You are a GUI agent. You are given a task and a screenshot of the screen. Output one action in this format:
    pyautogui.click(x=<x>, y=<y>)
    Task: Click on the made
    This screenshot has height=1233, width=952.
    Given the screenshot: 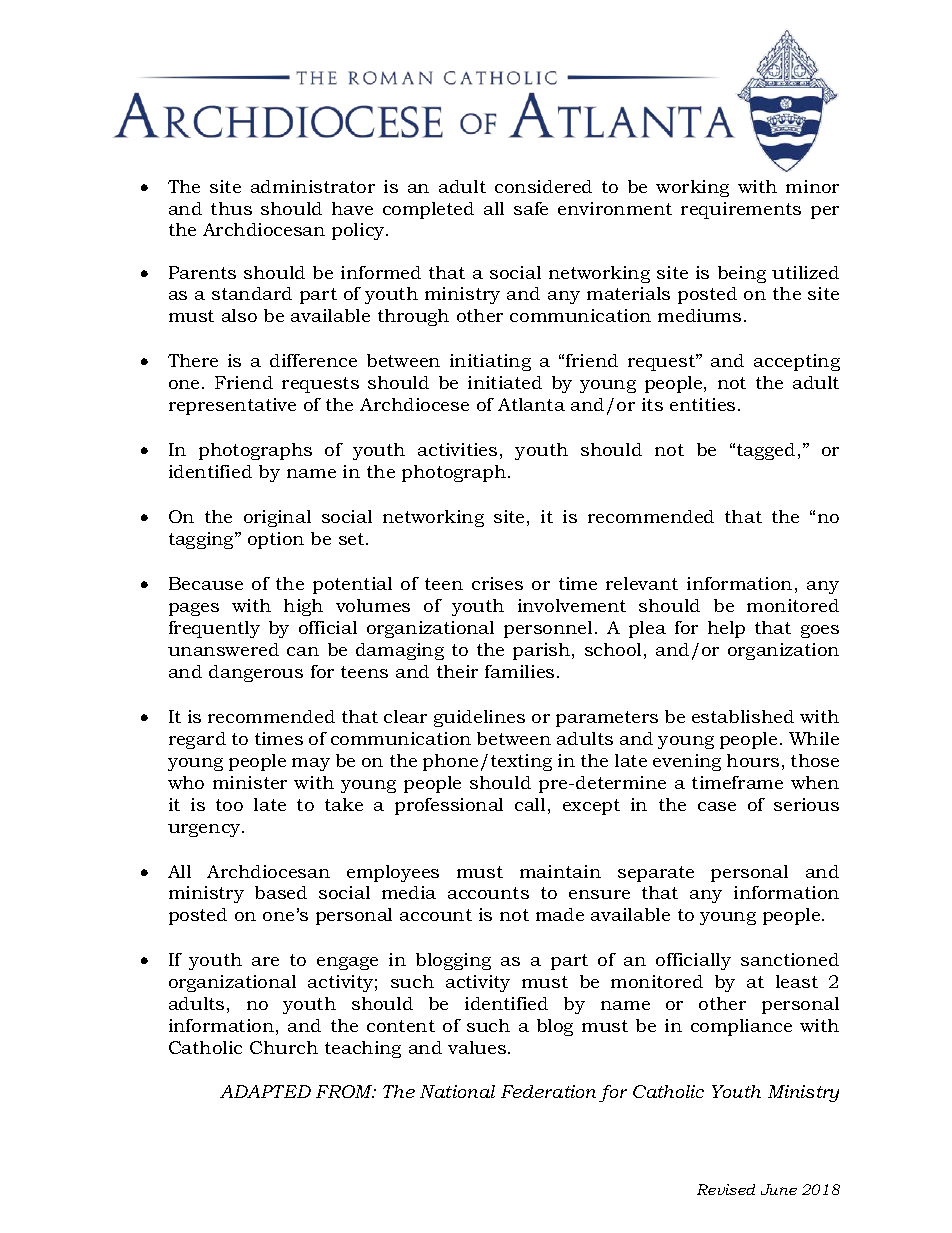 What is the action you would take?
    pyautogui.click(x=560, y=914)
